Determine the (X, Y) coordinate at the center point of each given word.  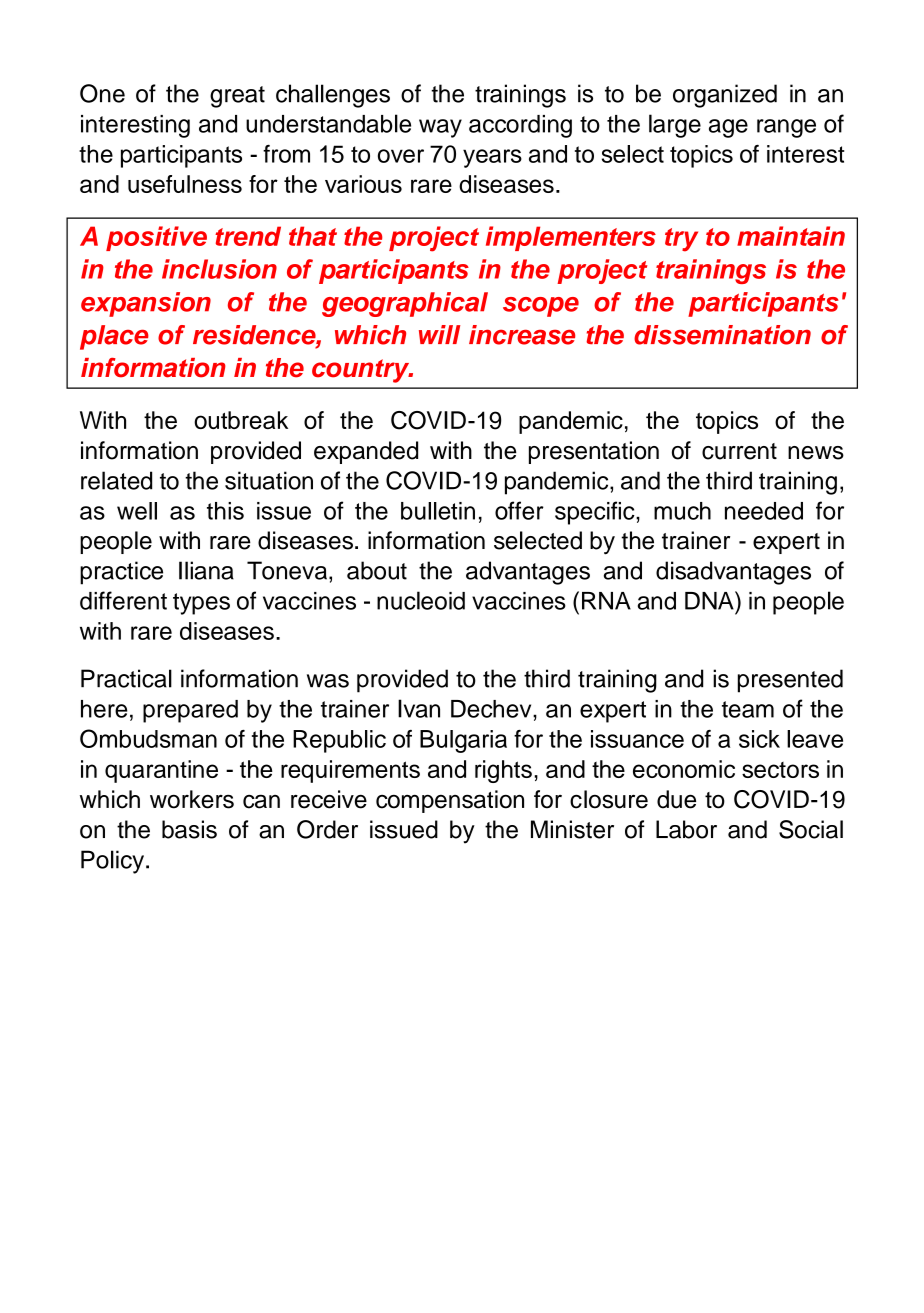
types (201, 604)
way (440, 128)
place (114, 337)
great (237, 97)
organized (725, 96)
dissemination (722, 335)
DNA (710, 600)
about (377, 570)
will (439, 334)
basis (189, 829)
